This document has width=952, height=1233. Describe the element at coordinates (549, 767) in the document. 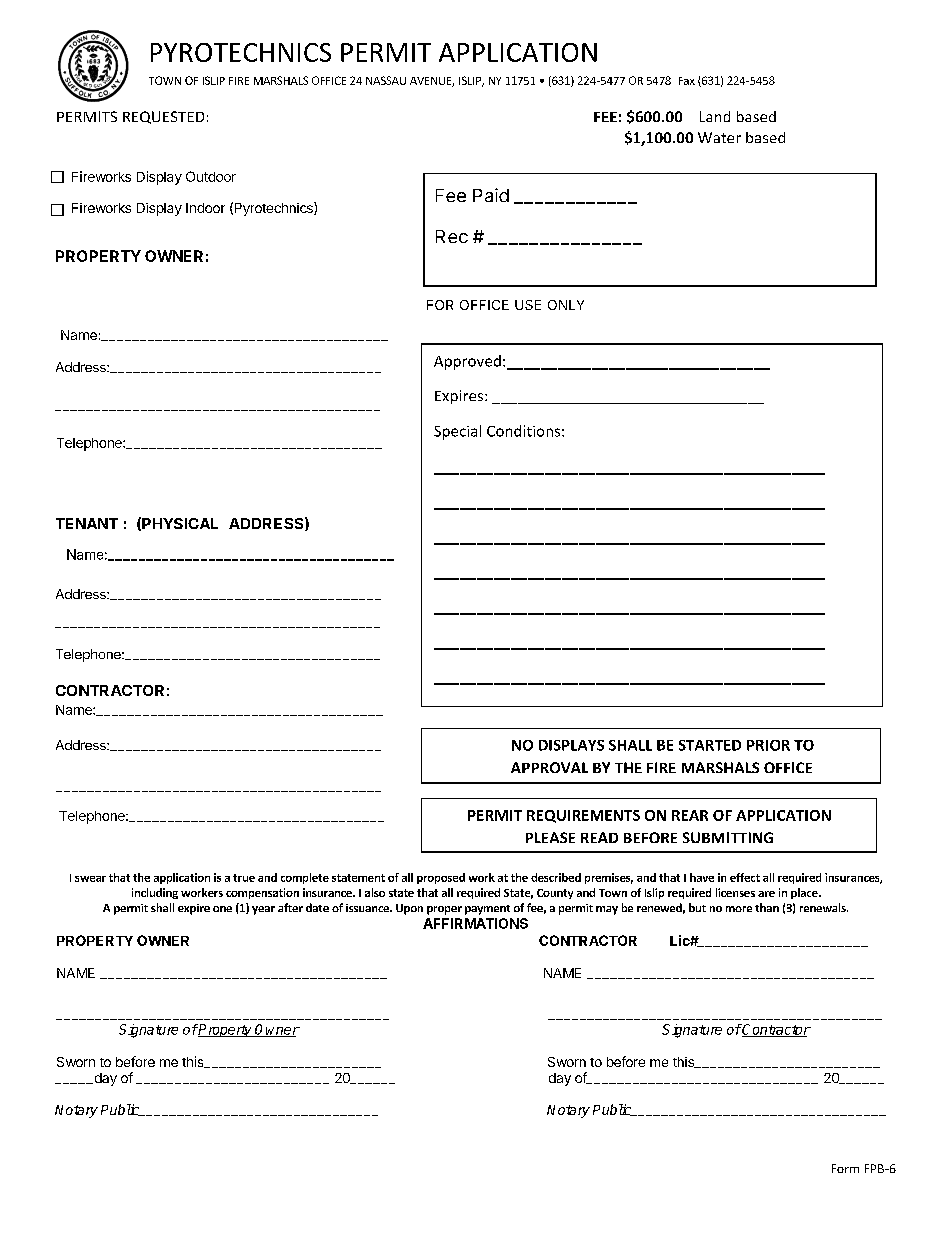

I see `APPROVAL` at that location.
